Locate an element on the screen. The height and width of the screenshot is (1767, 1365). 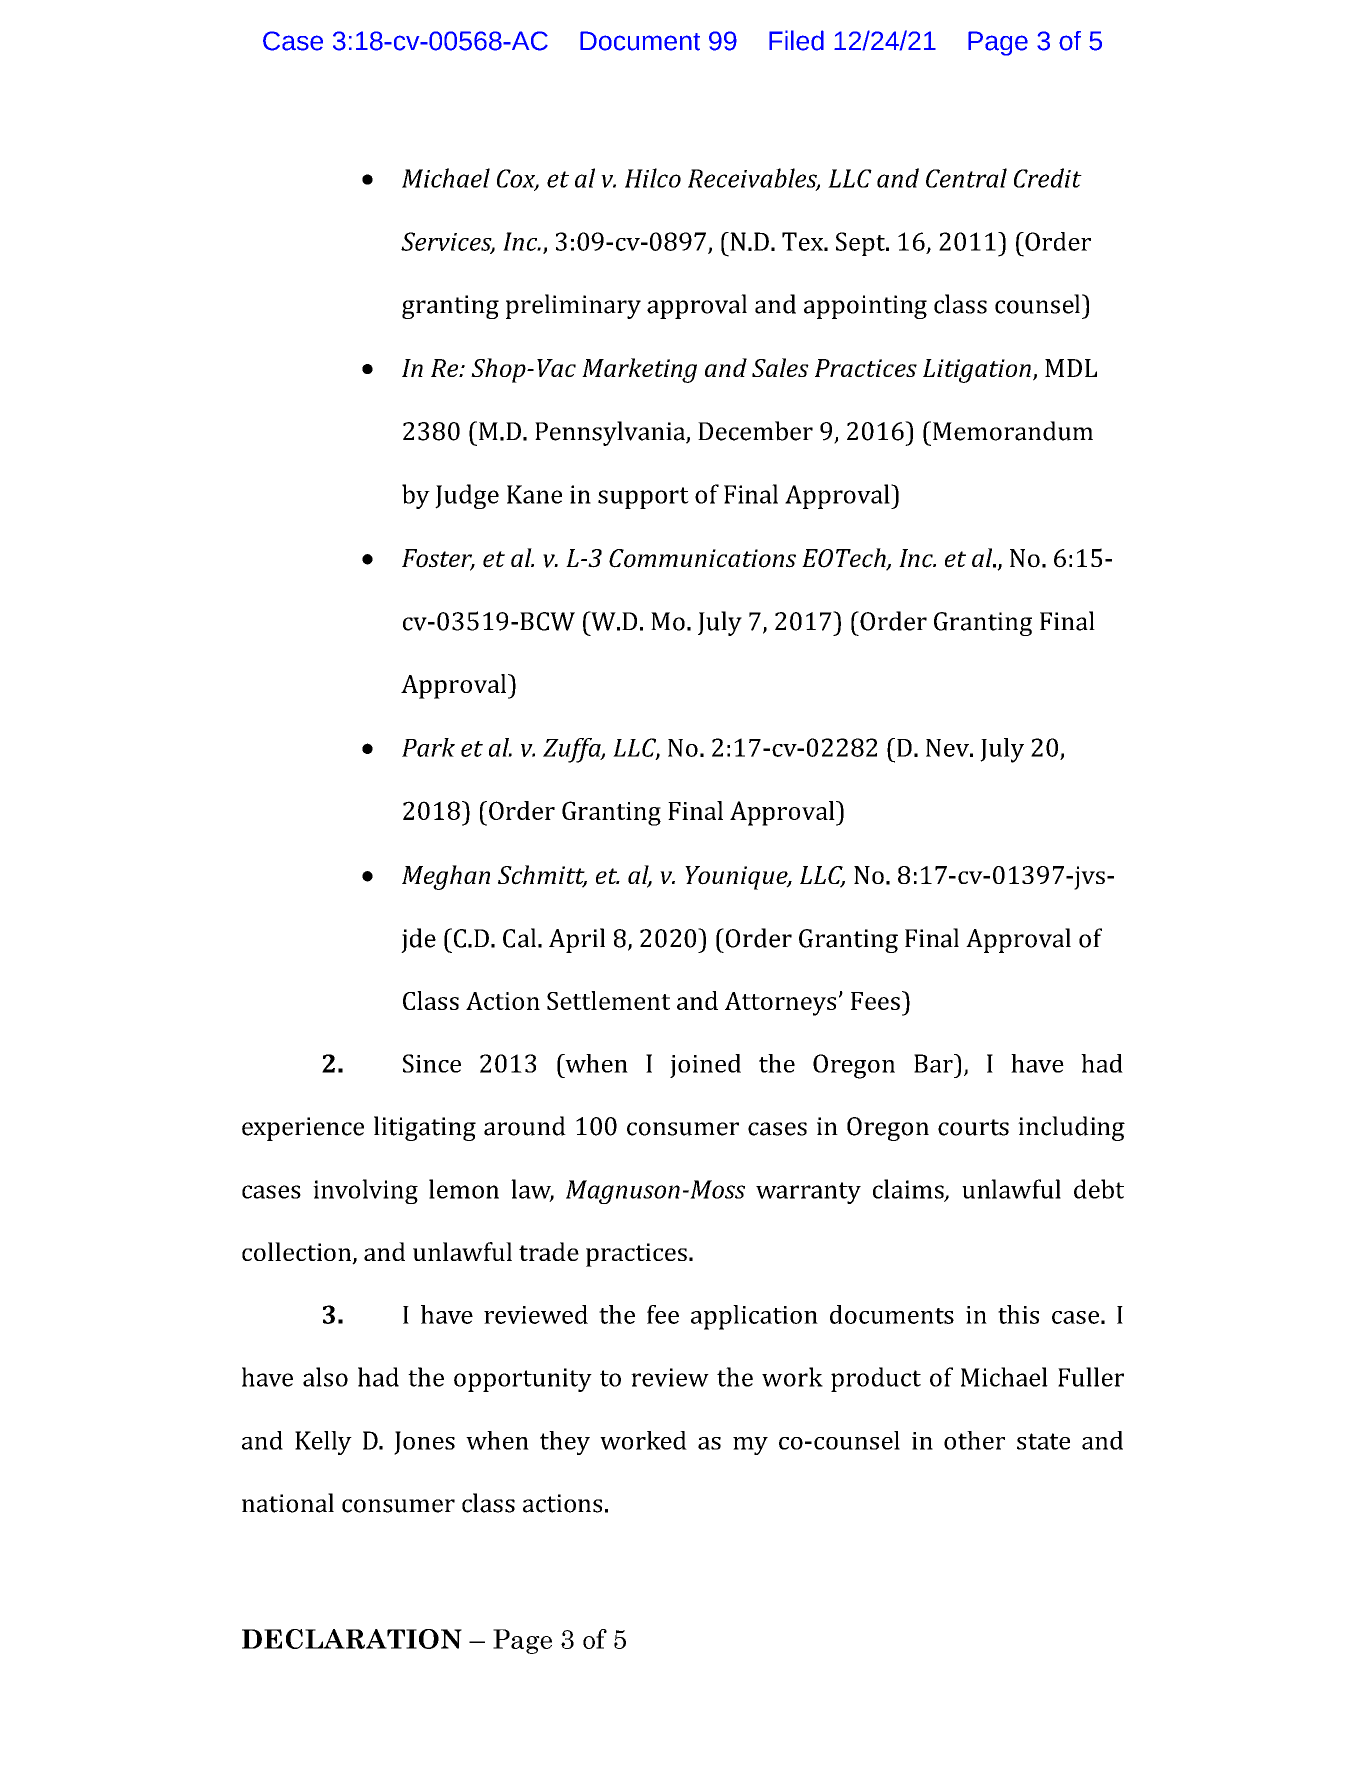
preliminary is located at coordinates (573, 306).
